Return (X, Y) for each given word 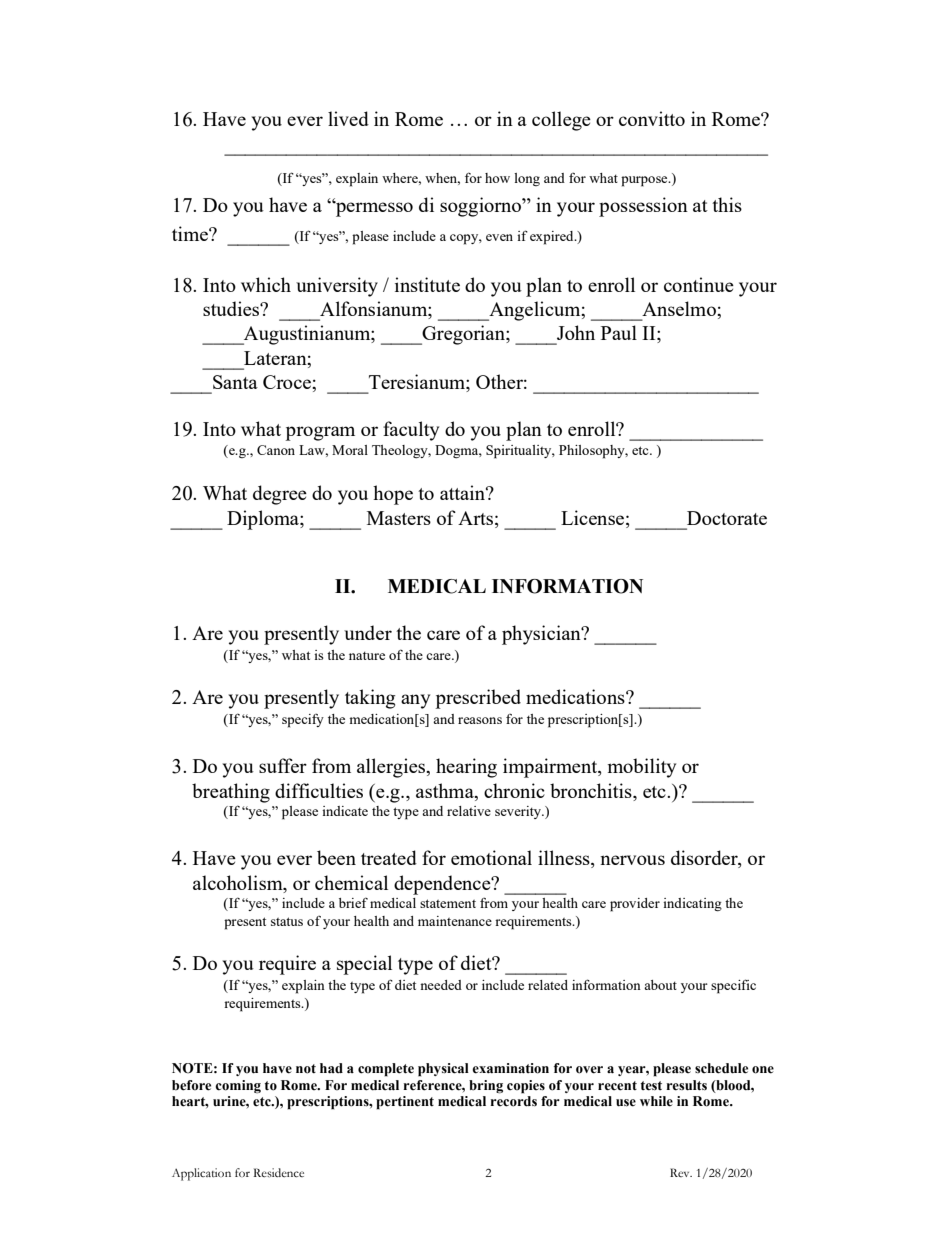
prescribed (478, 699)
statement (448, 903)
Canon (276, 450)
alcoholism (239, 882)
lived (348, 118)
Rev (681, 1172)
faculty (411, 431)
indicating (692, 904)
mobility (642, 768)
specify (303, 720)
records (513, 1101)
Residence (278, 1172)
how (497, 178)
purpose (645, 181)
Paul (619, 332)
